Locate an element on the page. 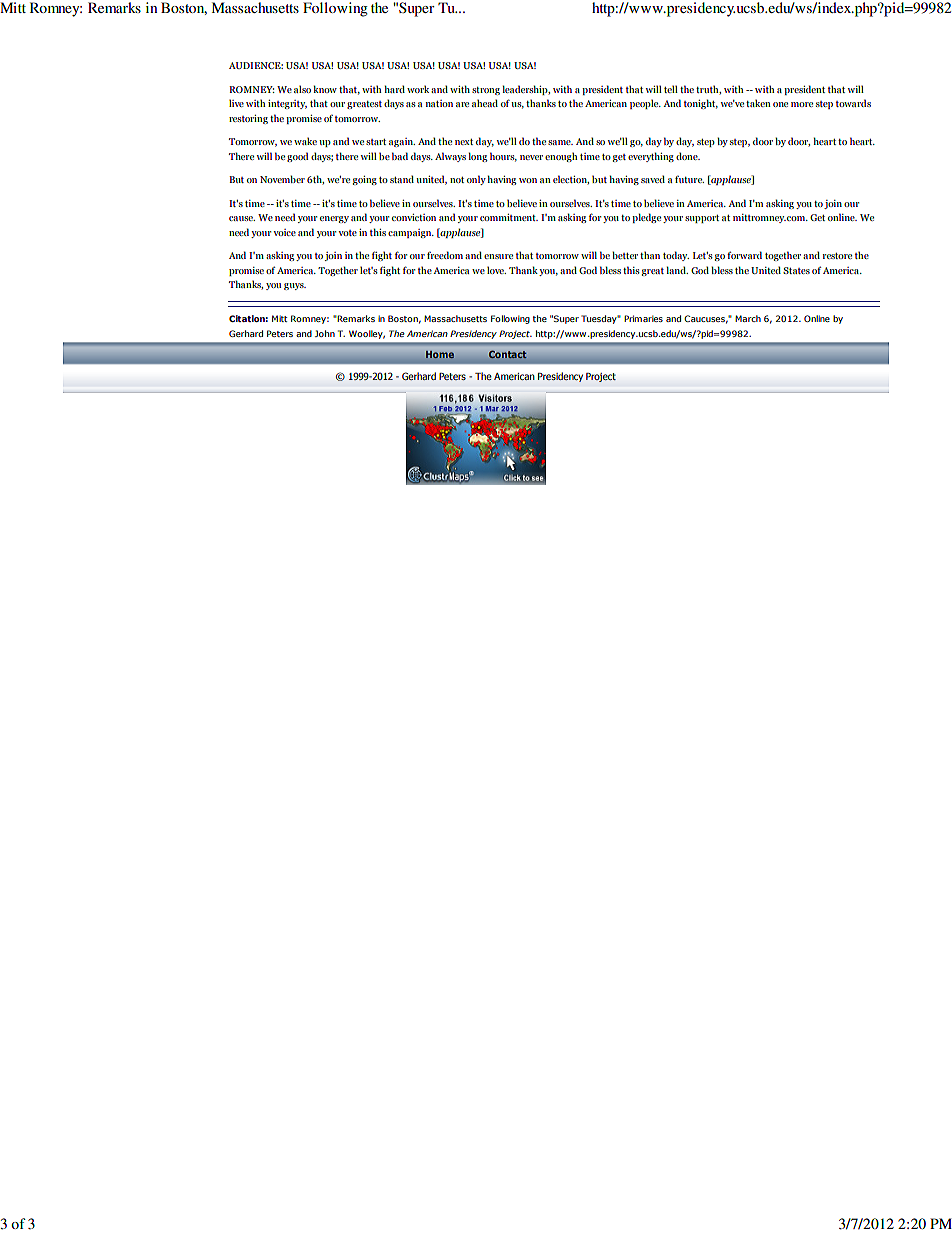 This document has height=1233, width=952. support is located at coordinates (702, 219).
